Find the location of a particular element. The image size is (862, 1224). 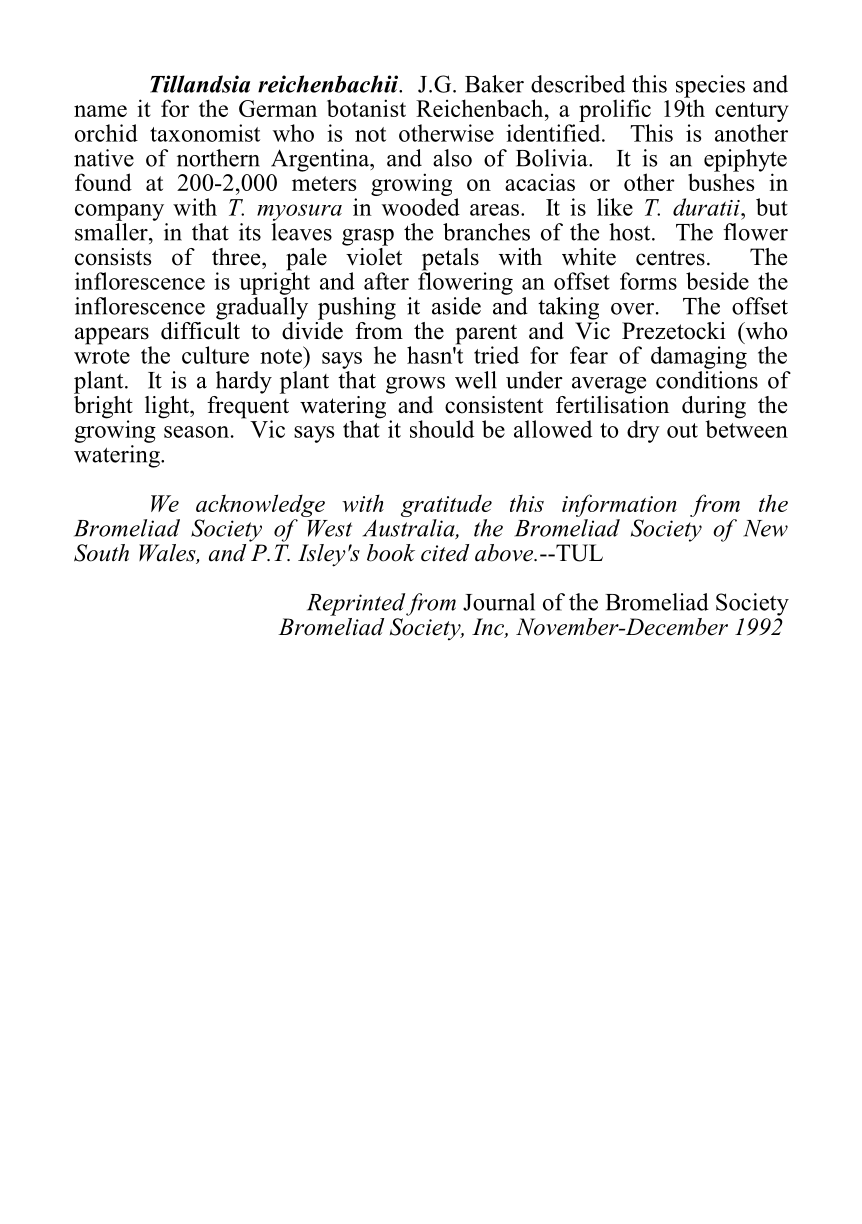

difficult is located at coordinates (200, 329).
